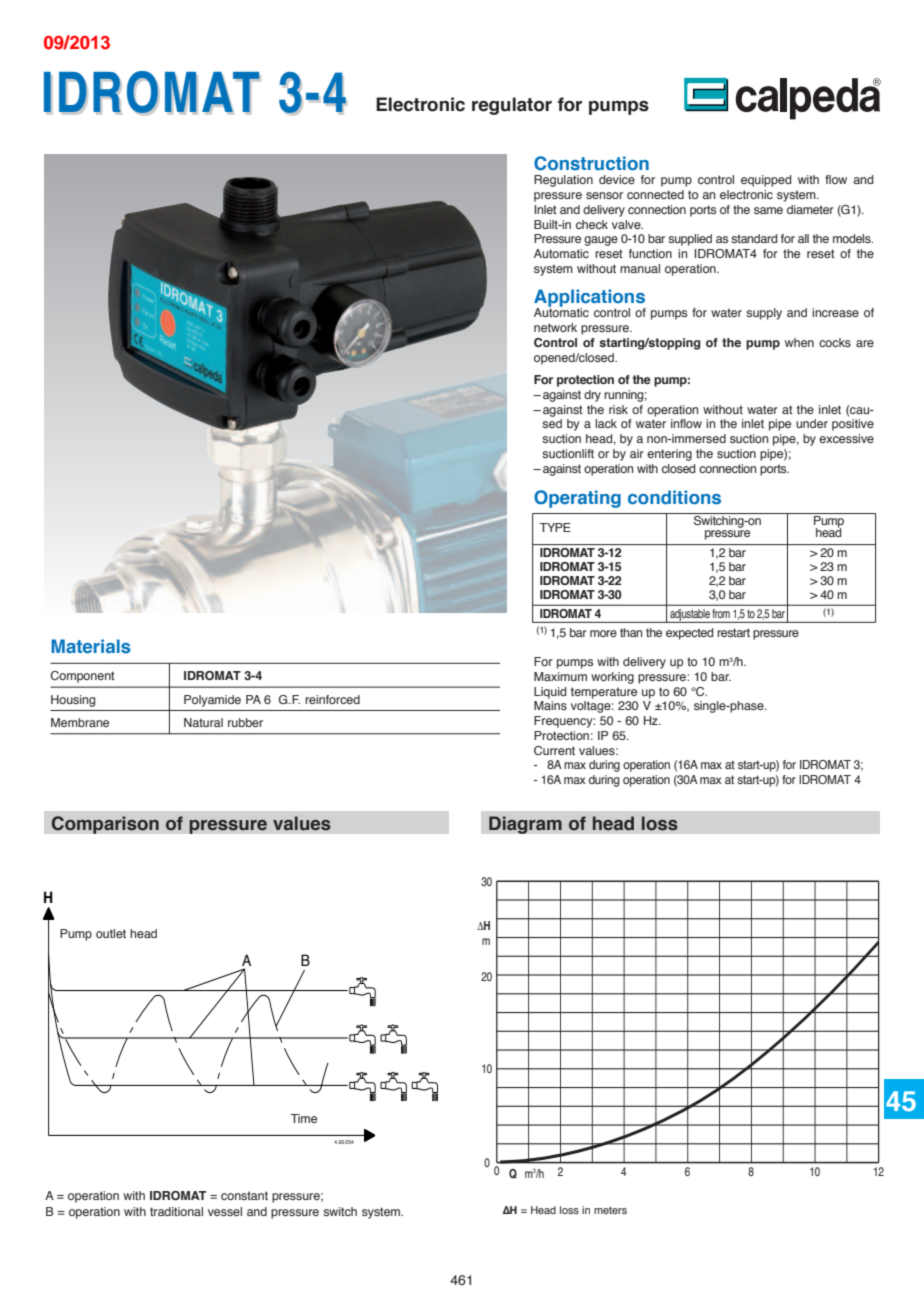  What do you see at coordinates (554, 750) in the document?
I see `Current` at bounding box center [554, 750].
